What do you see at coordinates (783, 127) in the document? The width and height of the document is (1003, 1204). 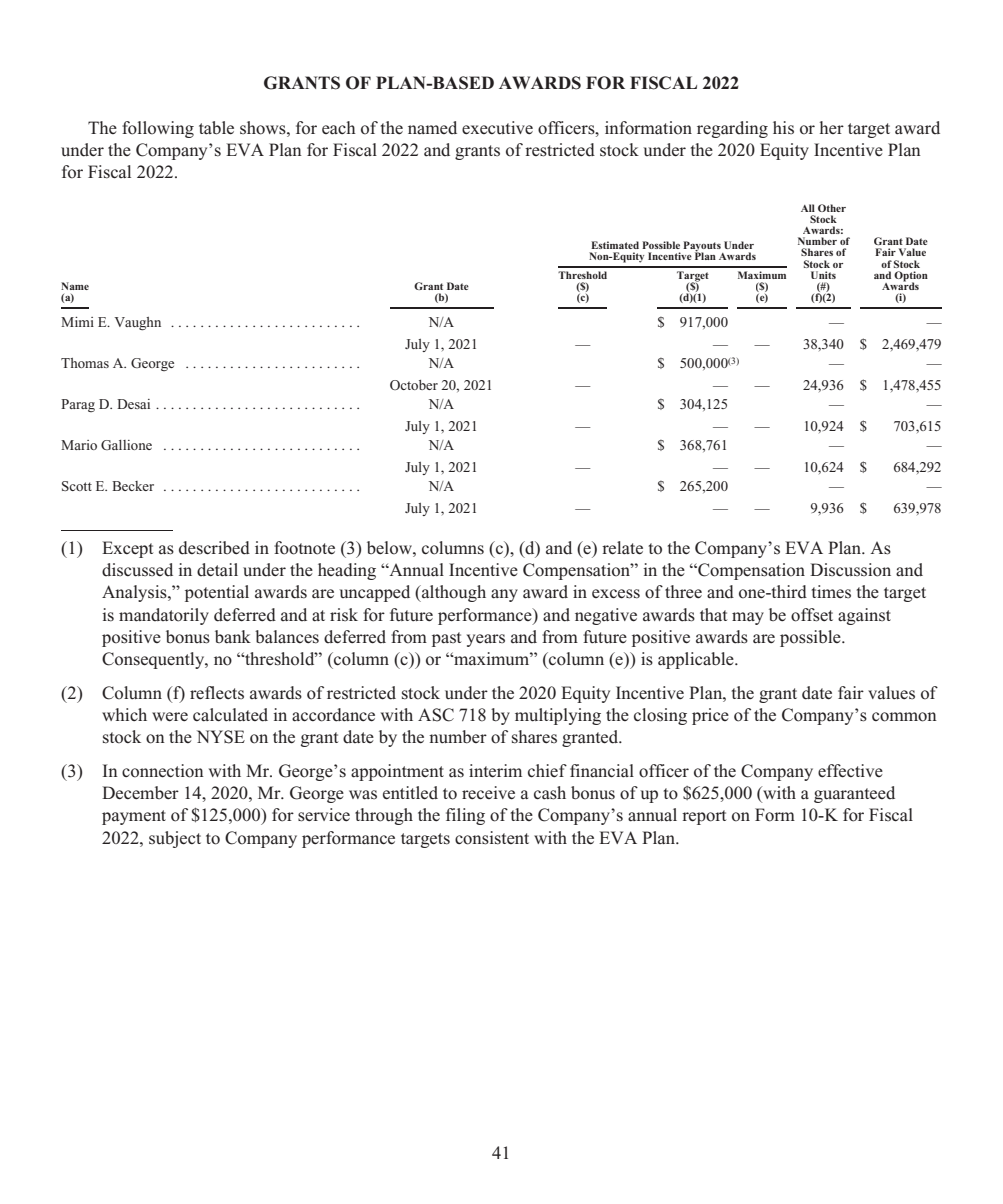 I see `his` at bounding box center [783, 127].
